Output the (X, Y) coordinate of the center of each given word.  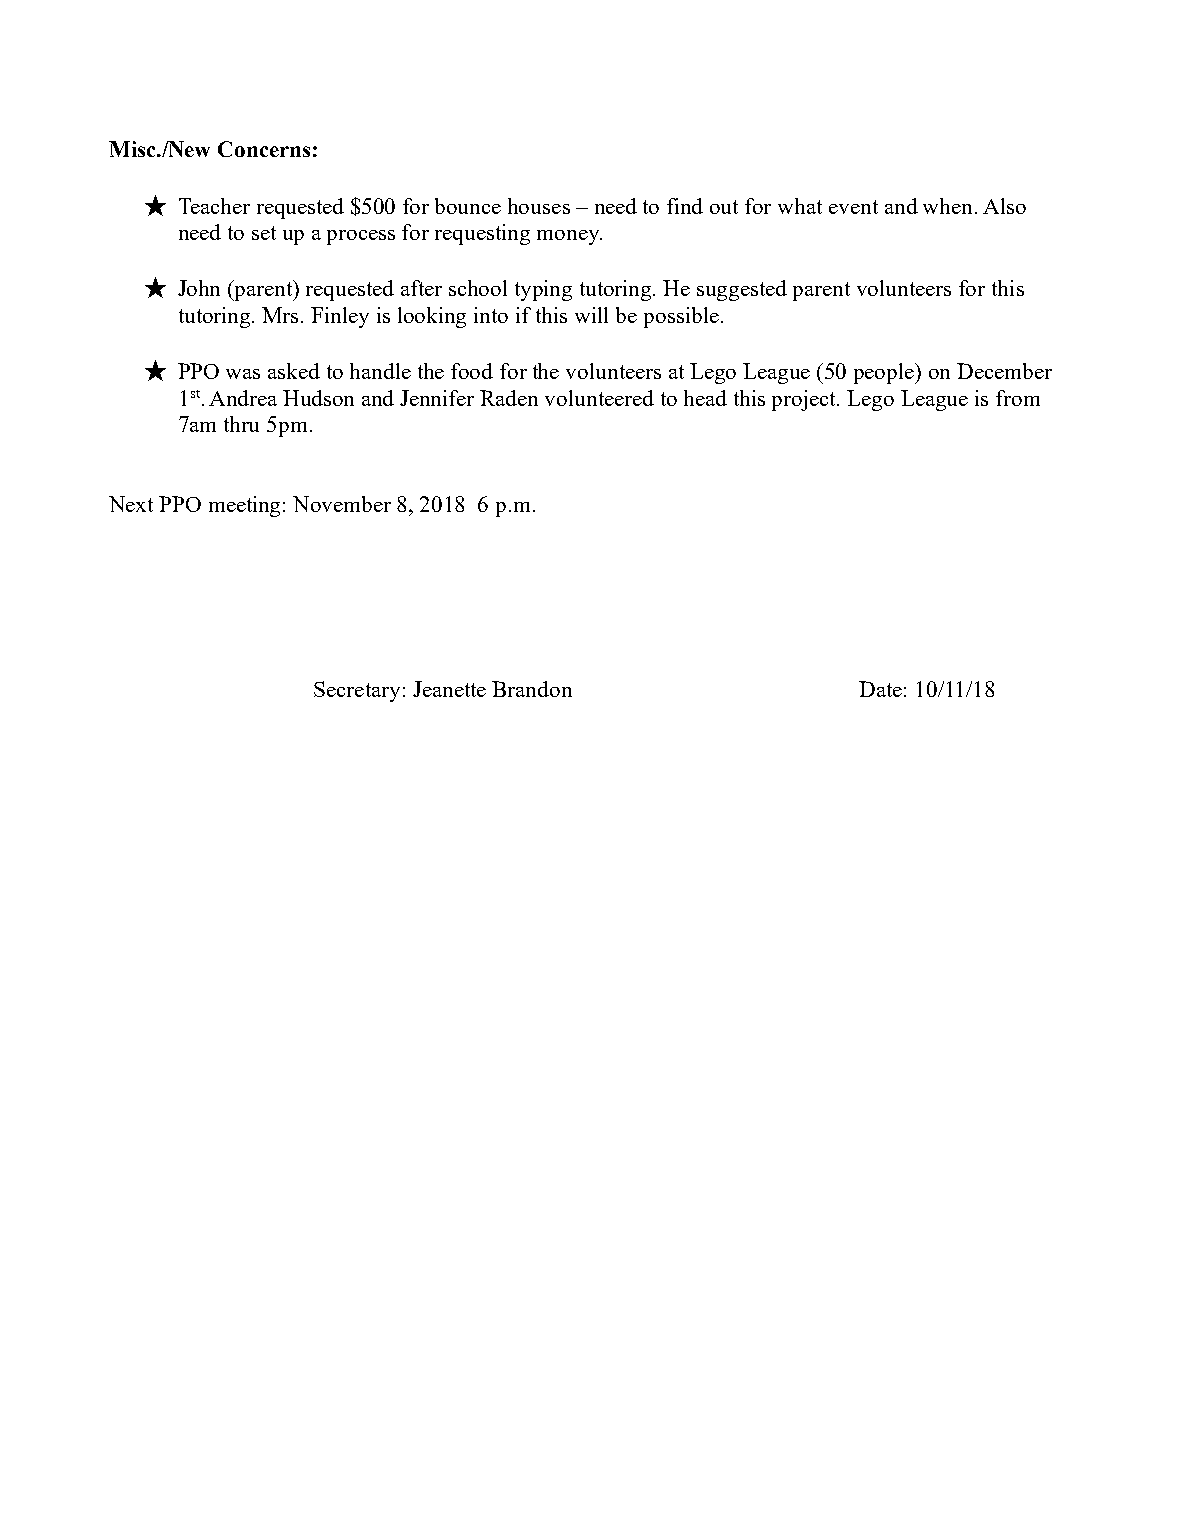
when (949, 206)
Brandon (532, 689)
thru (241, 424)
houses (539, 206)
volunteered (599, 398)
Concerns (264, 149)
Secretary (357, 691)
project (805, 400)
